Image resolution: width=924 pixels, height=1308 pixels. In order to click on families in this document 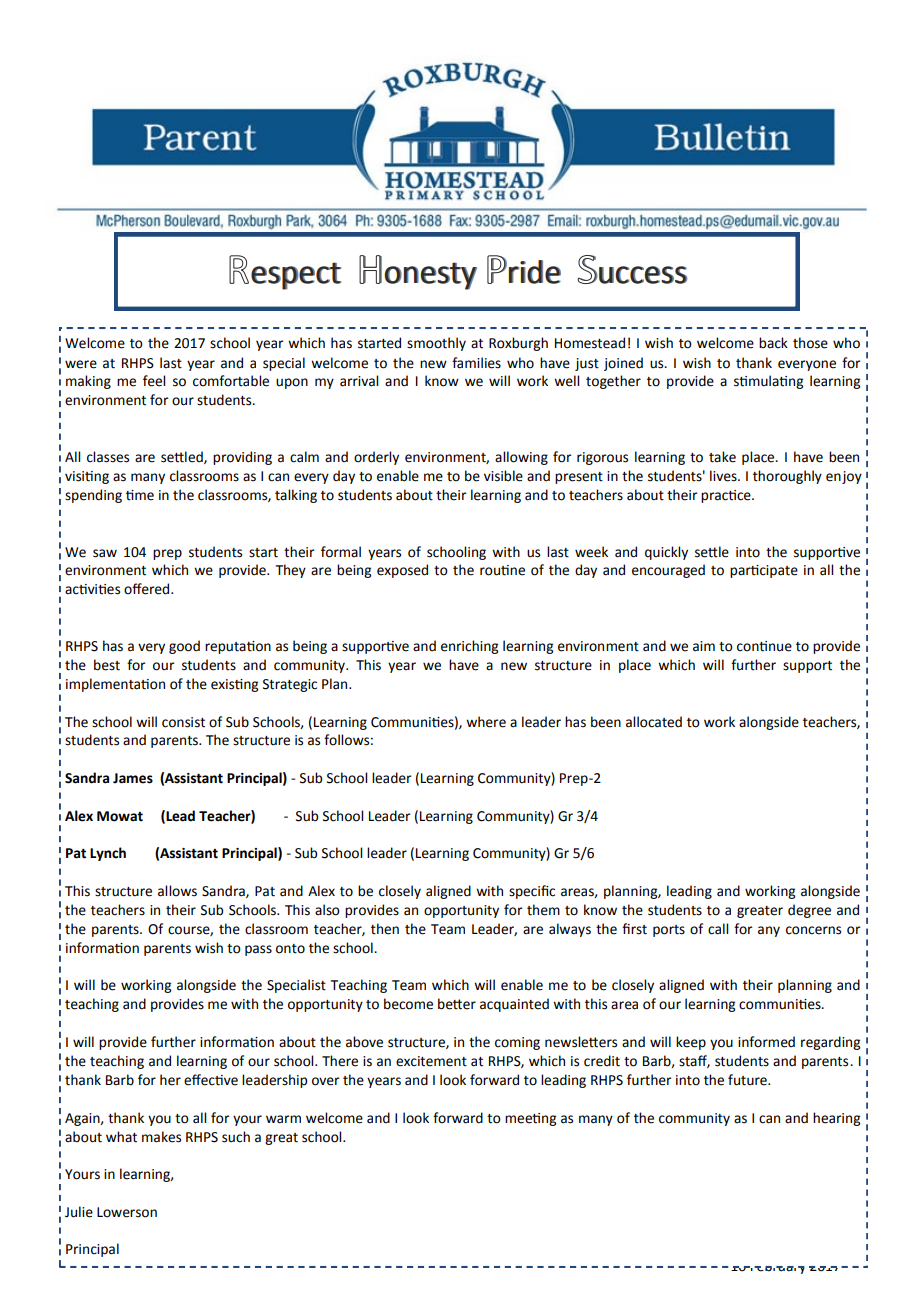, I will do `click(476, 363)`.
